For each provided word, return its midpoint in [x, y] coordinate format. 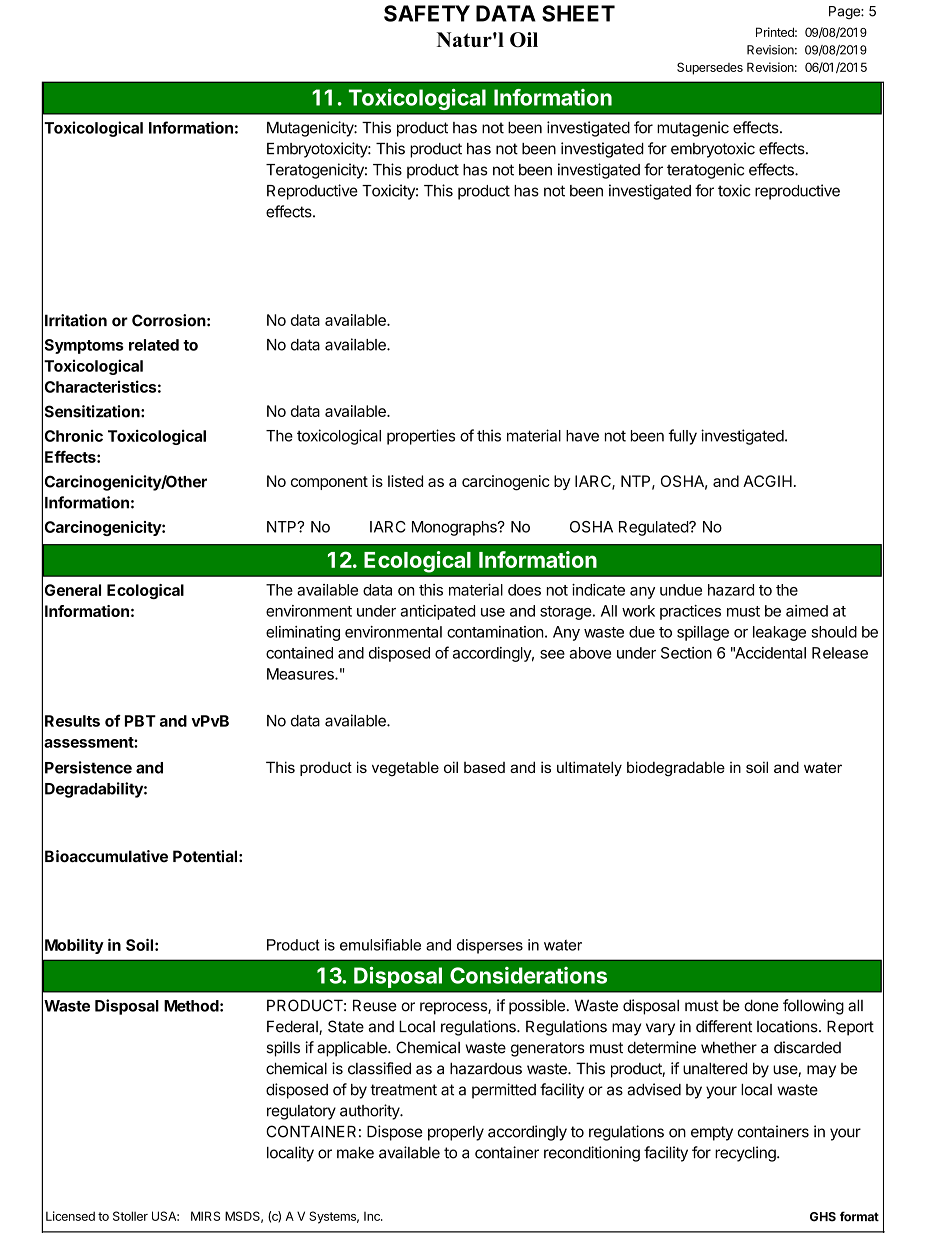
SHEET [578, 13]
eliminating [303, 633]
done [761, 1005]
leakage [779, 633]
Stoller [130, 1216]
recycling [746, 1154]
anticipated [437, 612]
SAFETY [427, 13]
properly [456, 1133]
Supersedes [710, 68]
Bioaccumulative [106, 856]
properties [421, 437]
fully [682, 437]
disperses [490, 946]
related [154, 345]
